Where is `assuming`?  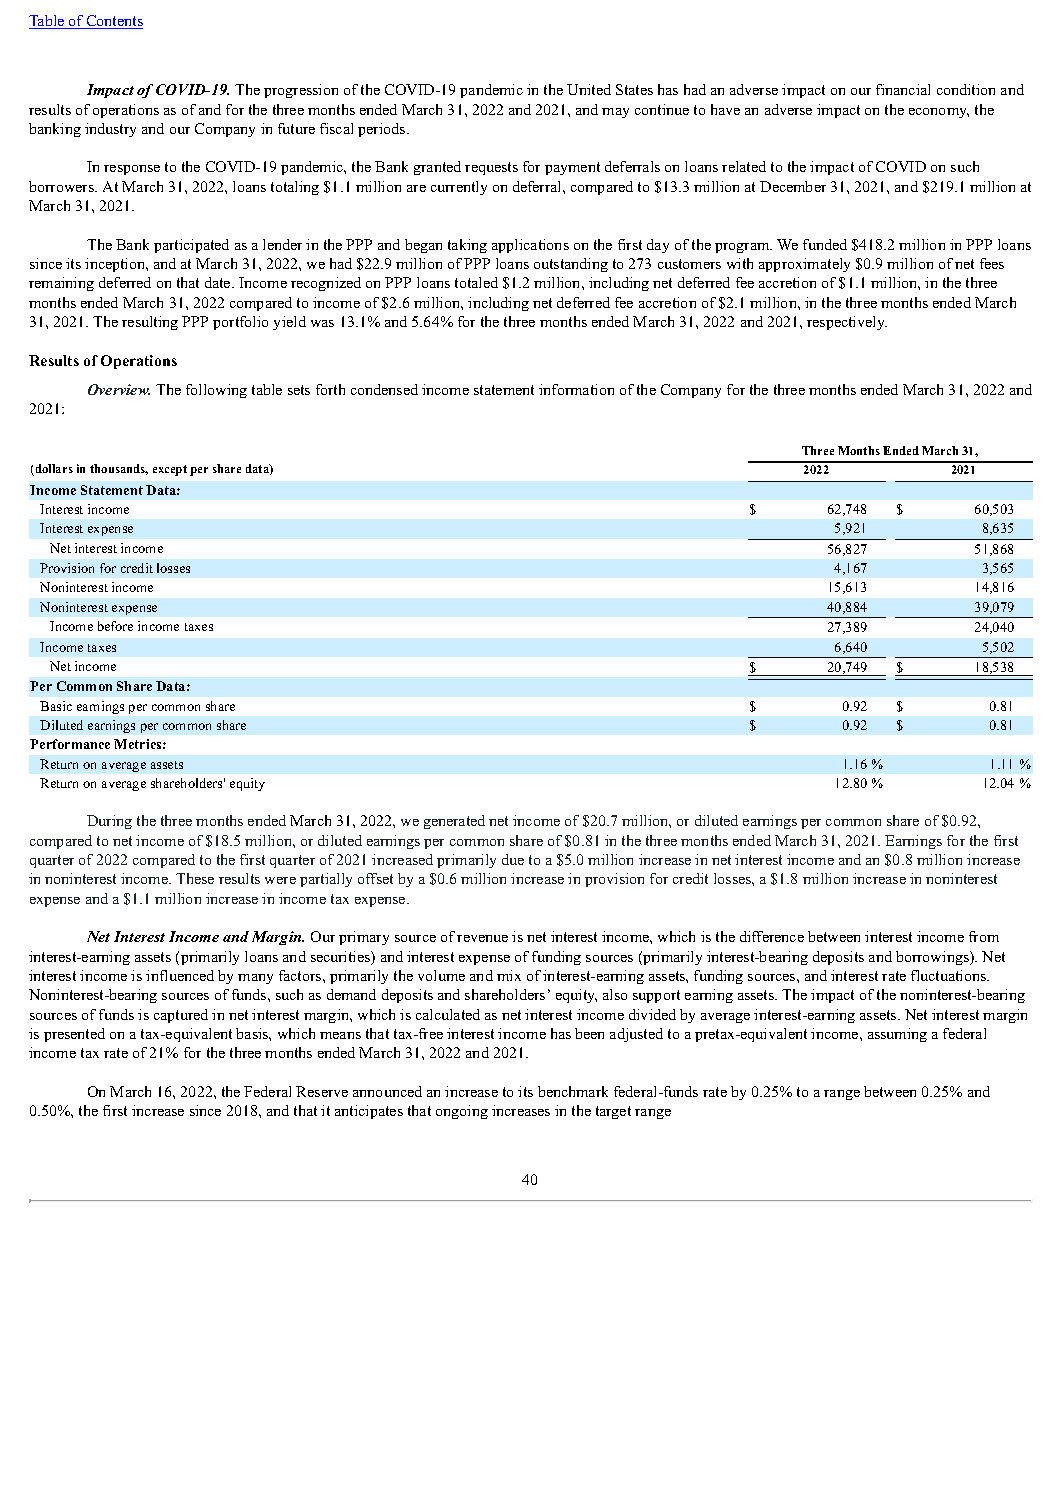
assuming is located at coordinates (897, 1035).
